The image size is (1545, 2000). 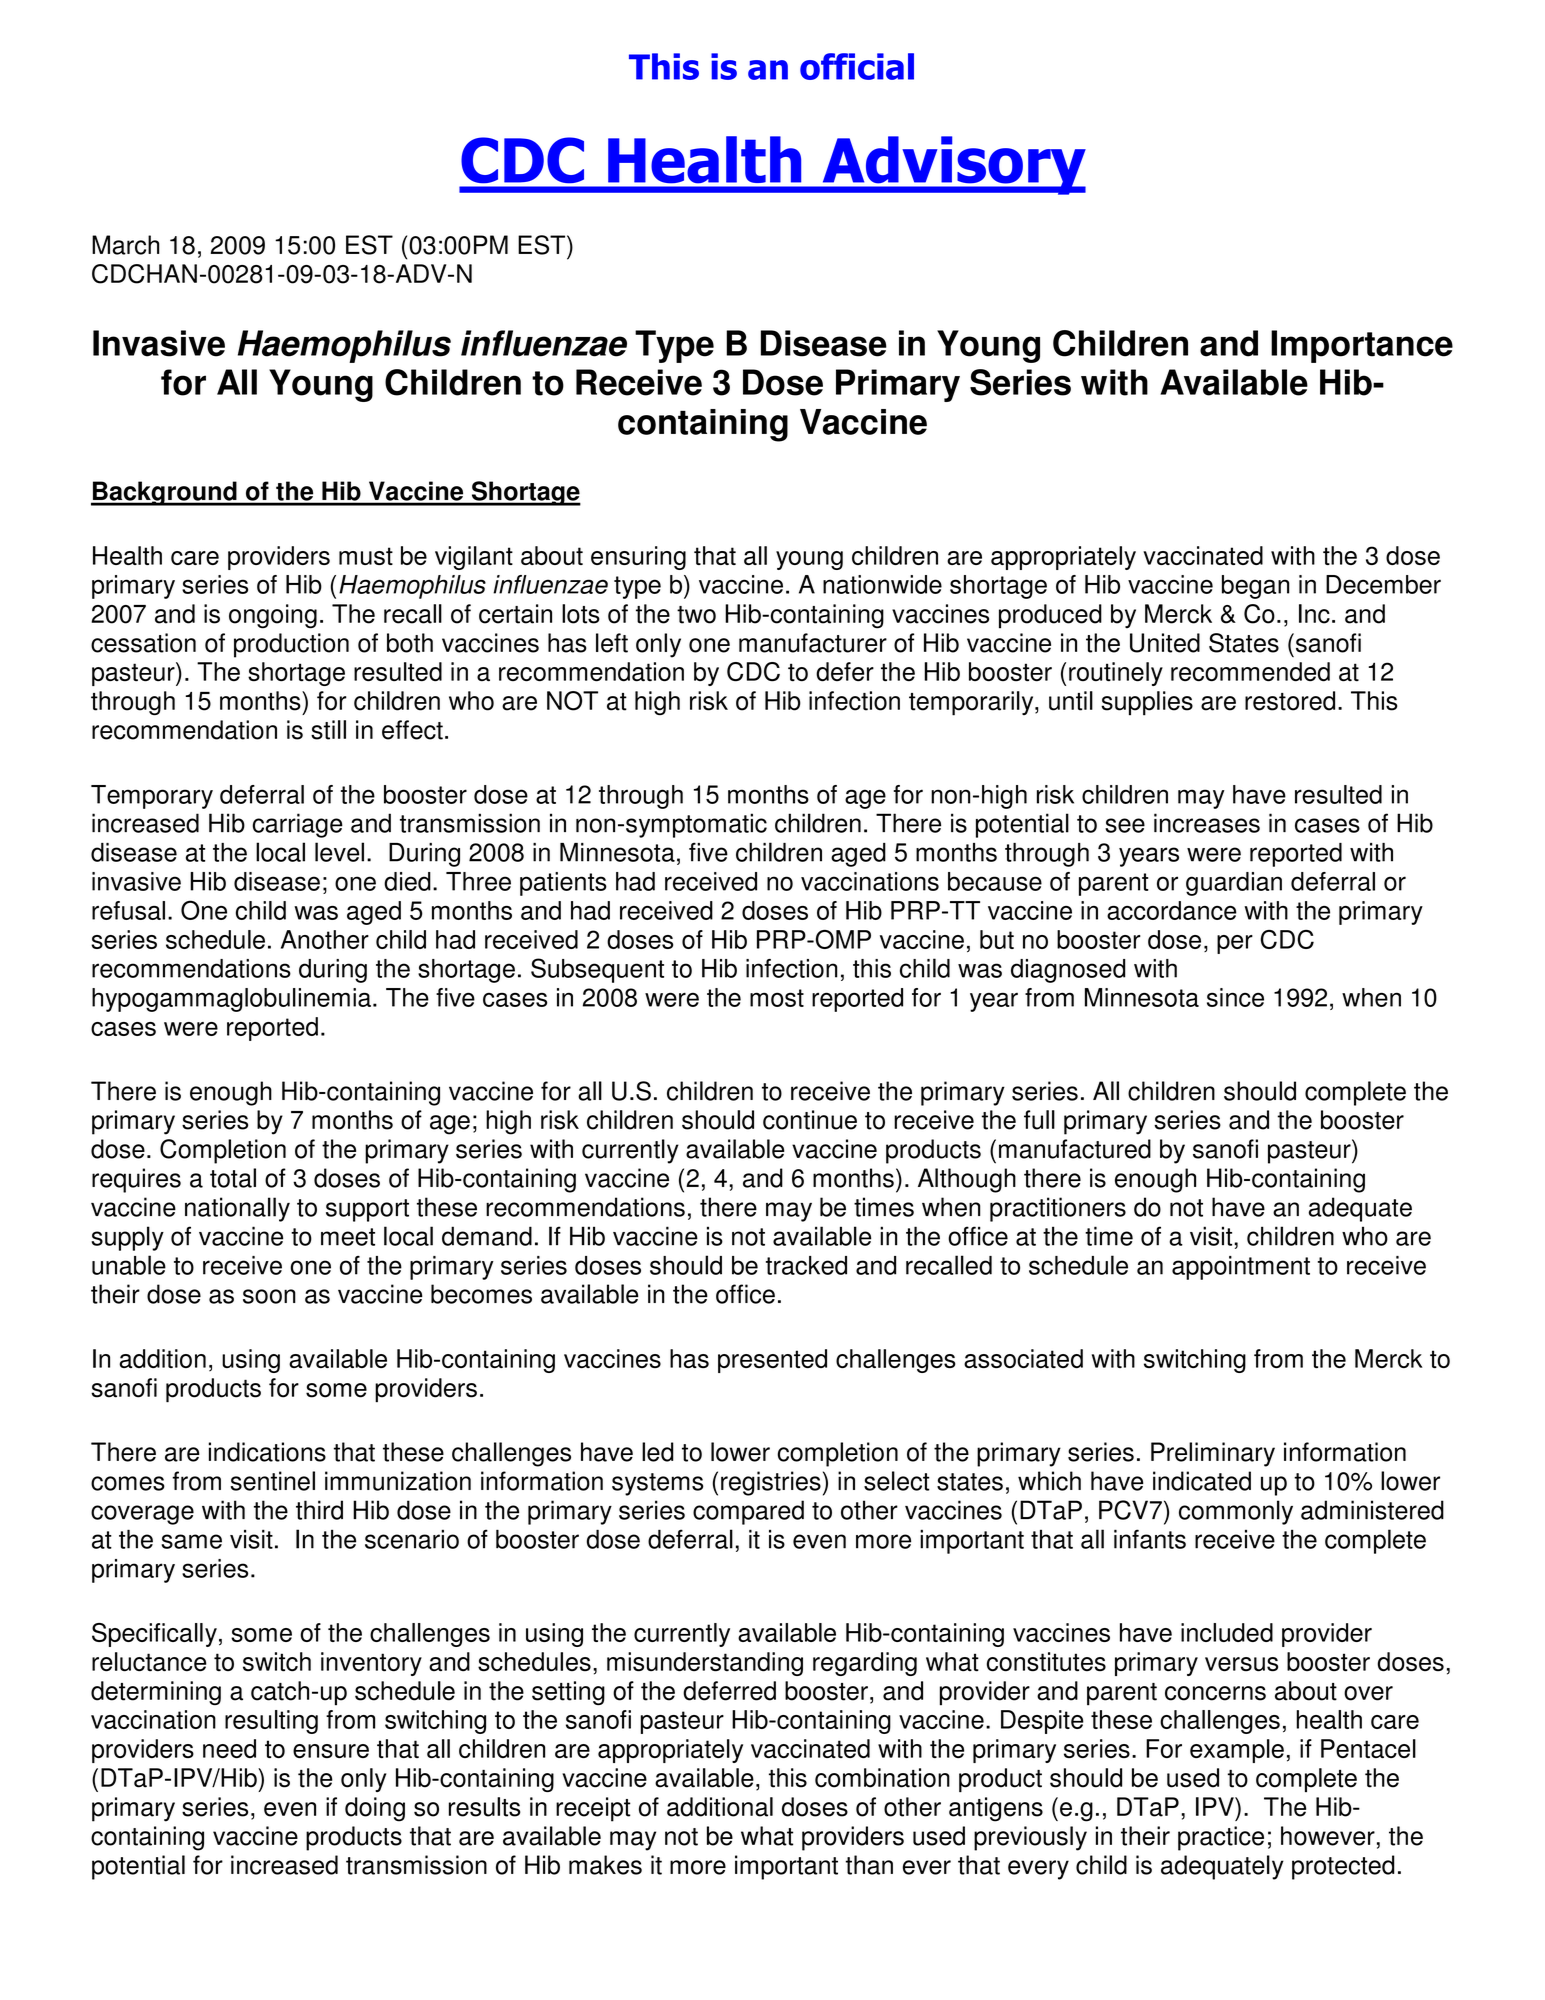 I want to click on practice, so click(x=1221, y=1838).
